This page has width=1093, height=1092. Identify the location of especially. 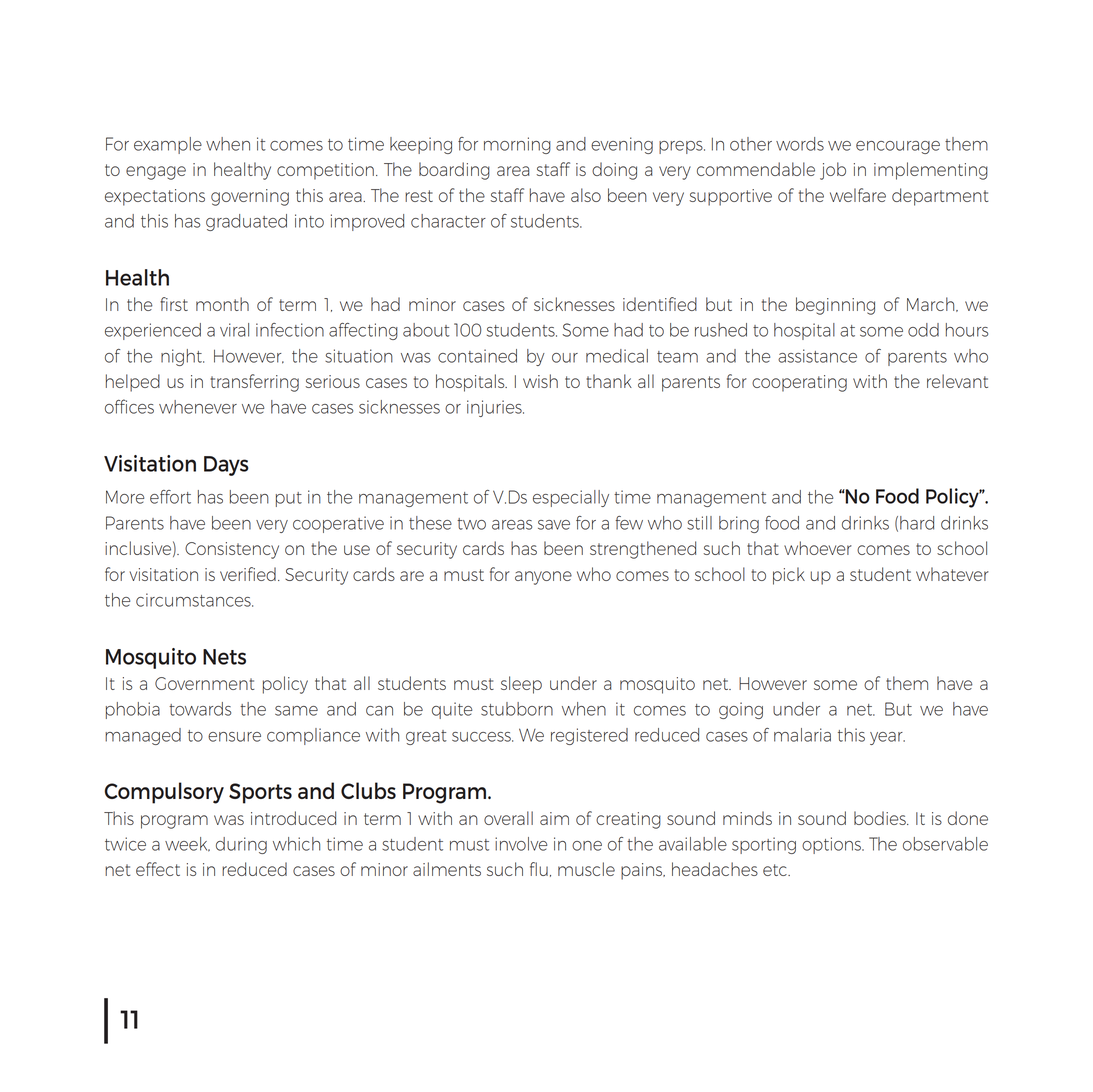
(571, 498).
